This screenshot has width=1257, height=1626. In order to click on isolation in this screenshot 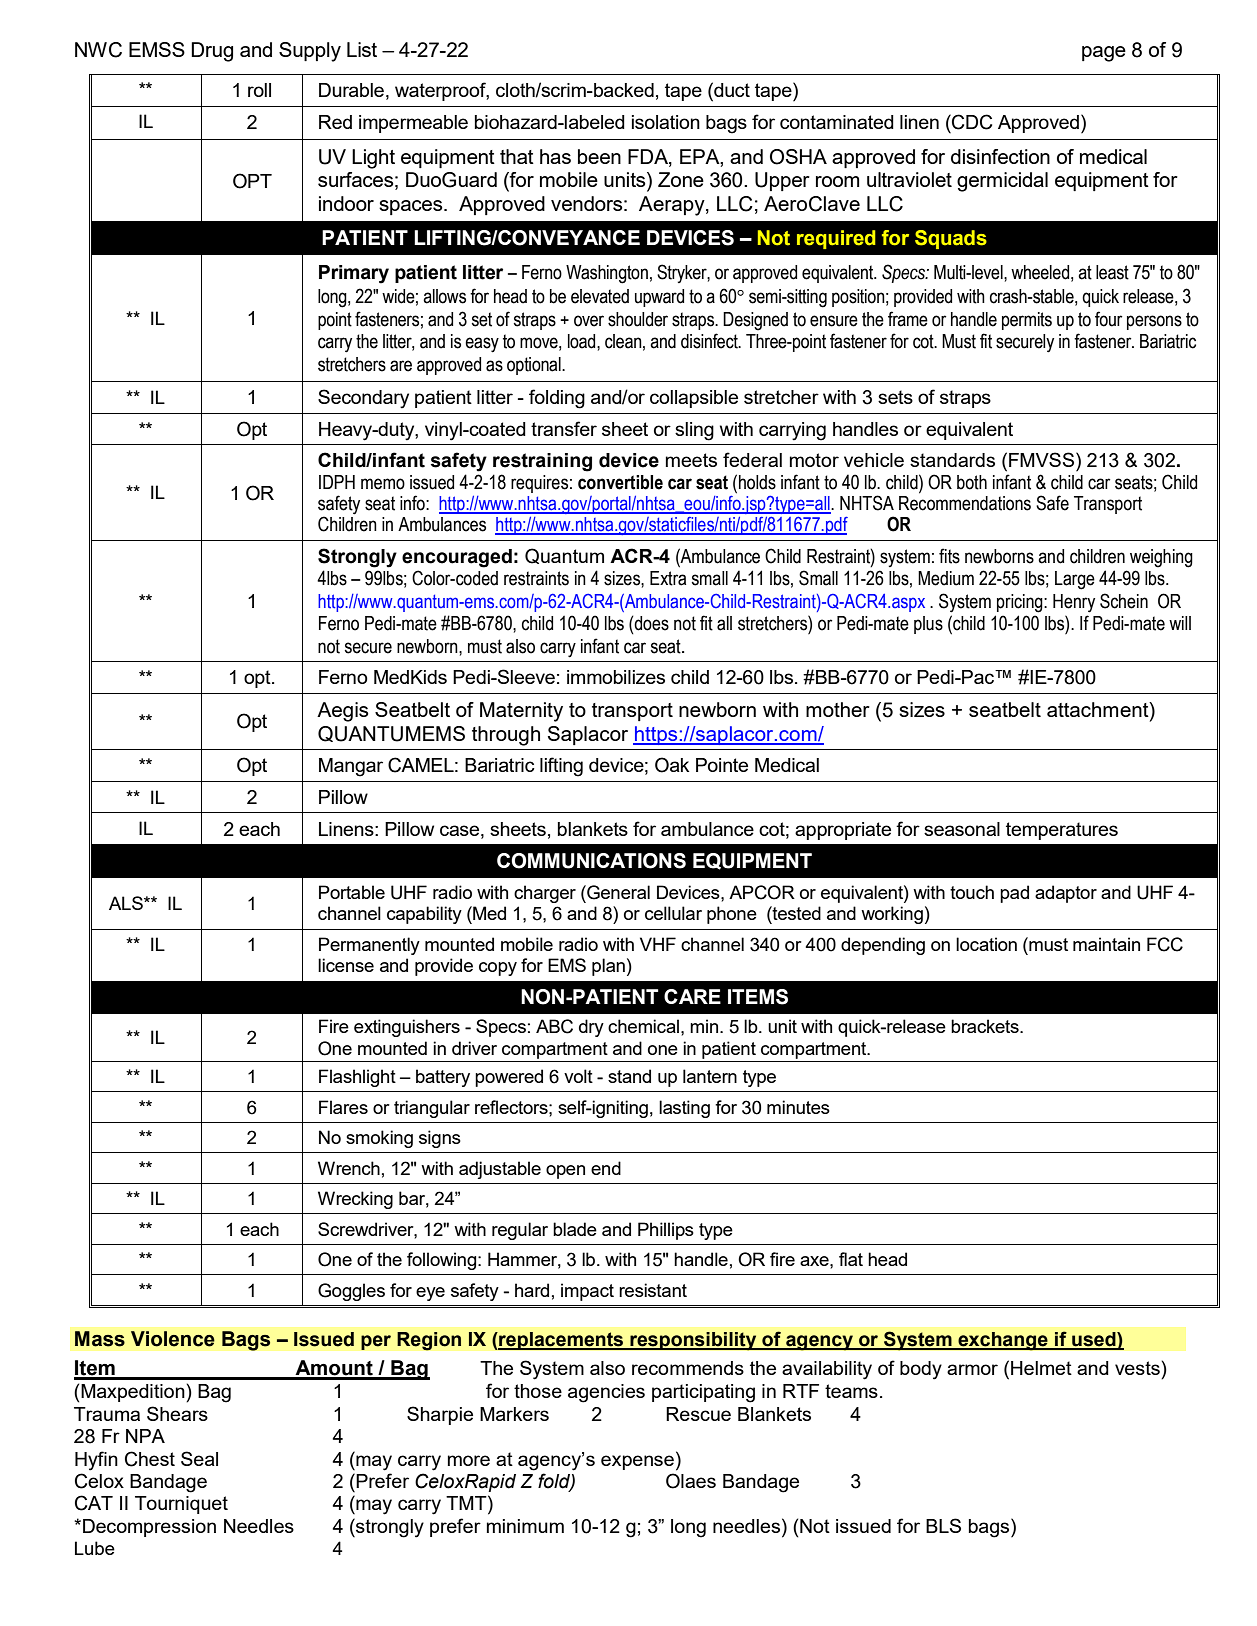, I will do `click(666, 122)`.
